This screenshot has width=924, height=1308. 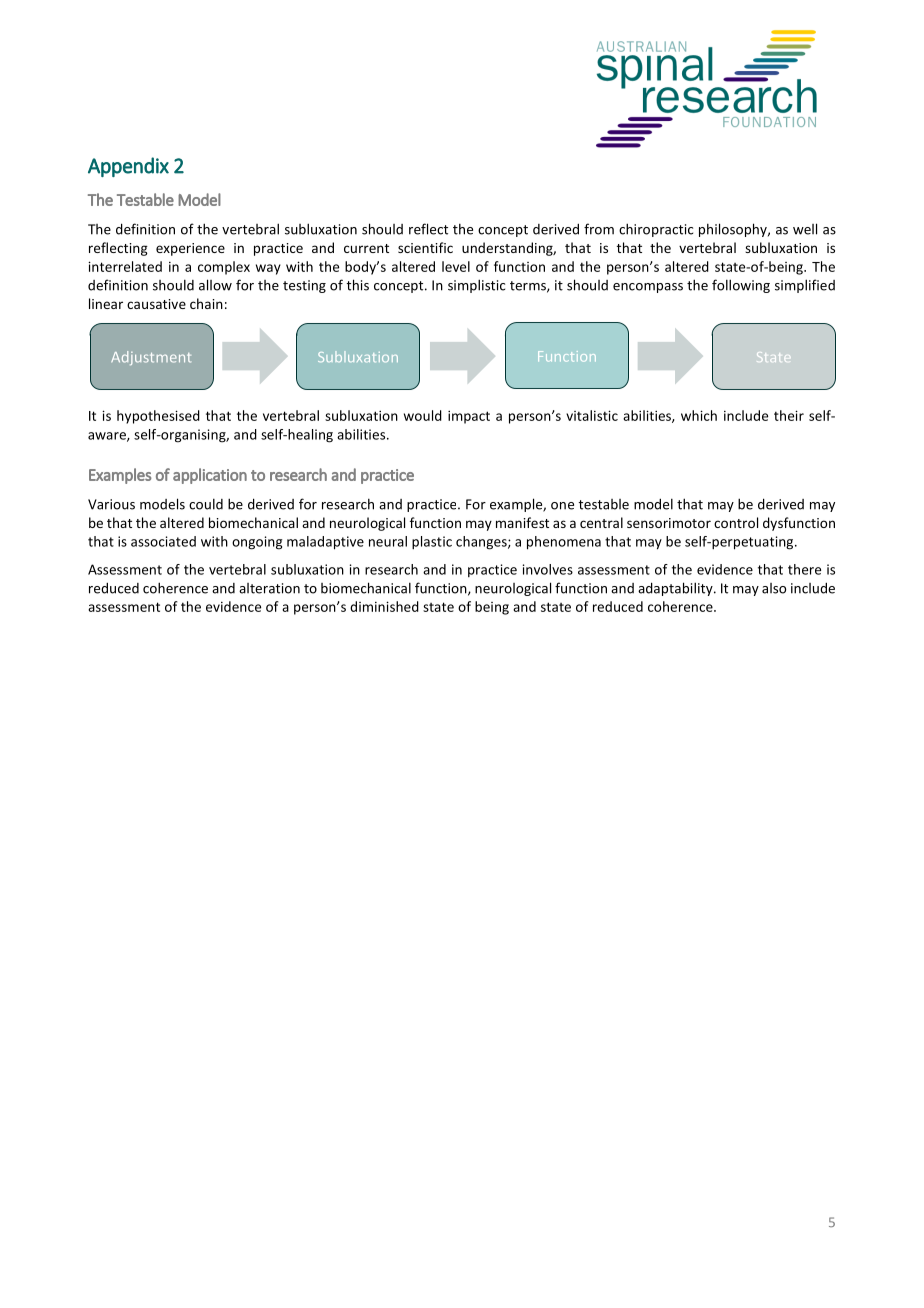 I want to click on alteration, so click(x=269, y=588).
